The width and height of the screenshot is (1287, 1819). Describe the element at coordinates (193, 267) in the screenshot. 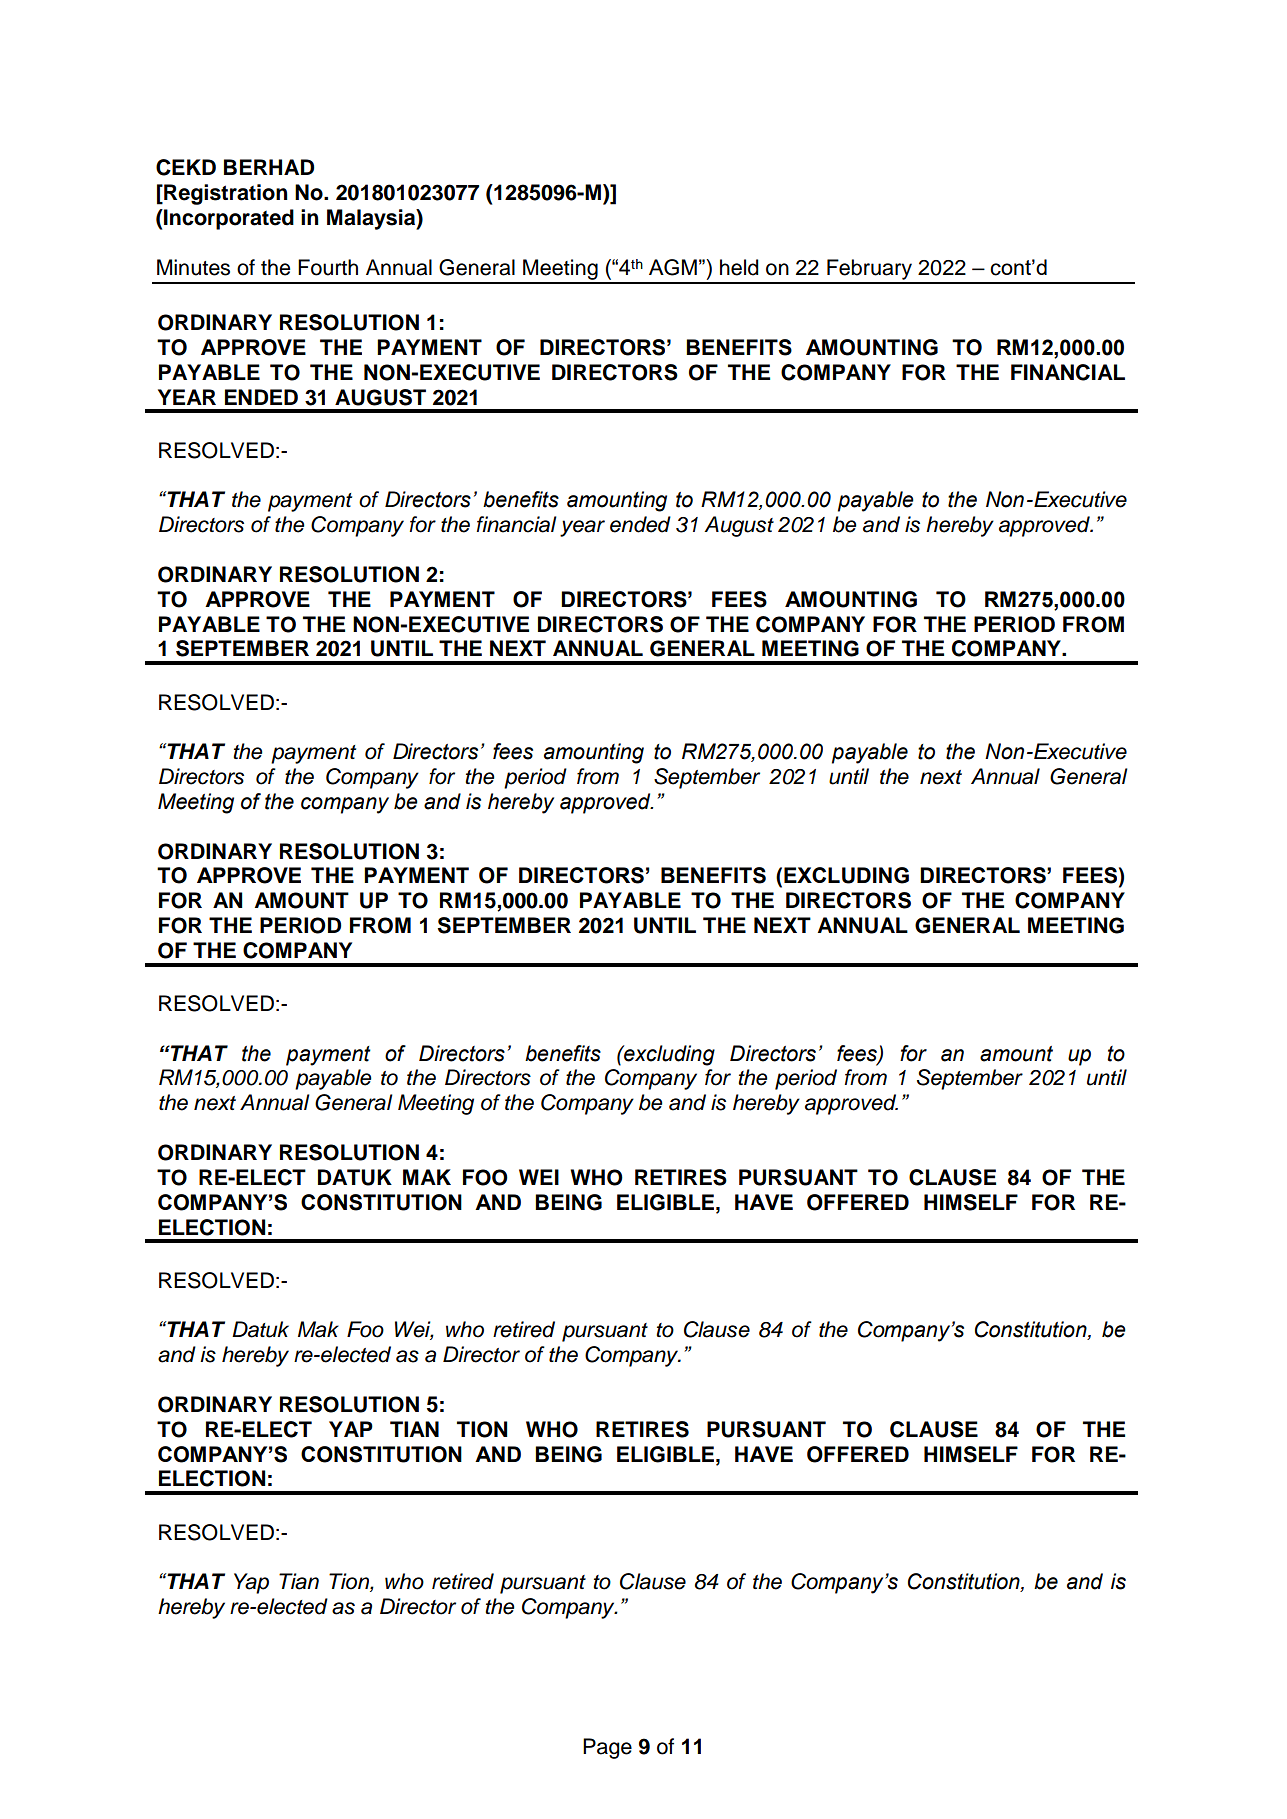

I see `Minutes` at that location.
